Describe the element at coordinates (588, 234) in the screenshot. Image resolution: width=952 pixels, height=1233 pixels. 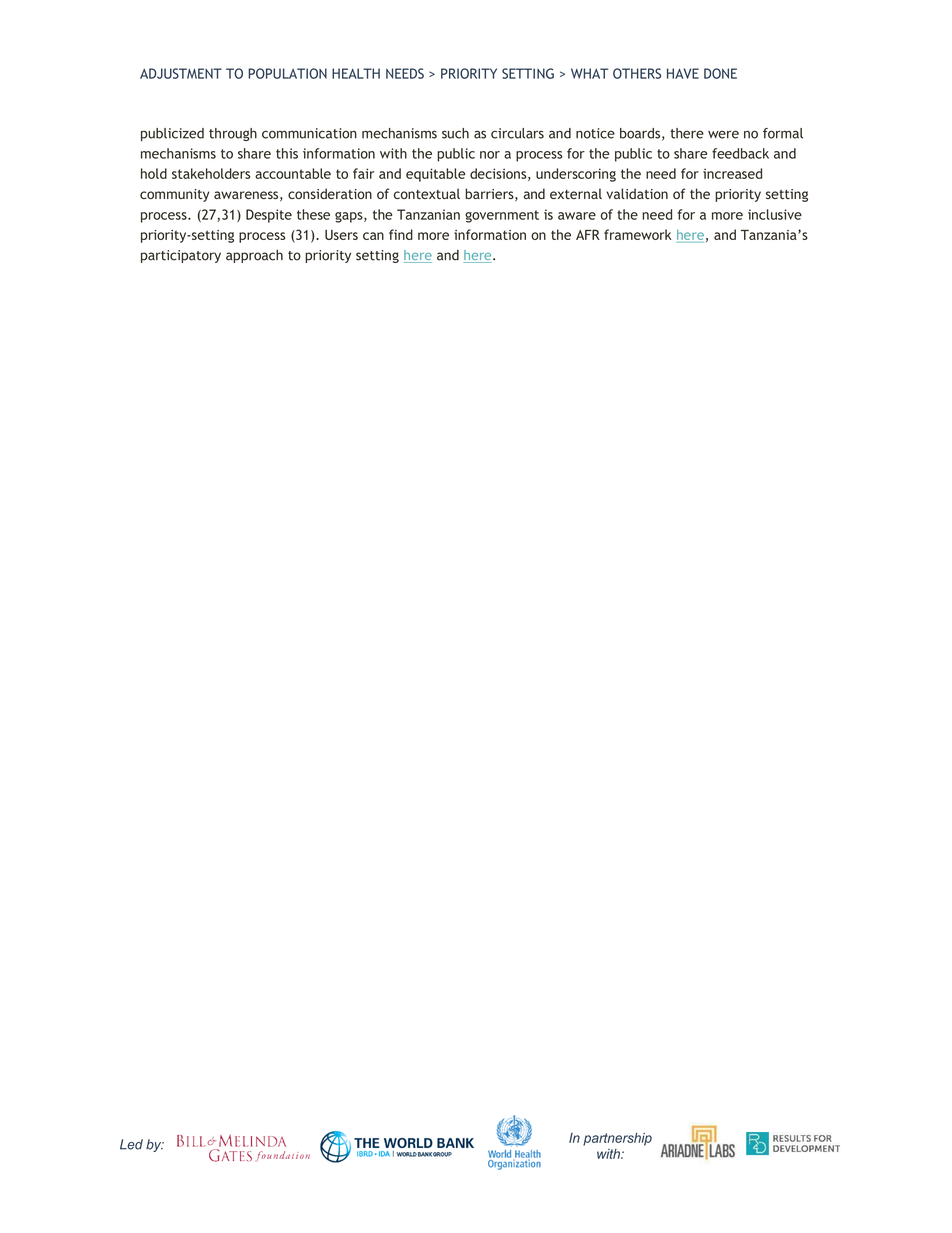
I see `AFR` at that location.
